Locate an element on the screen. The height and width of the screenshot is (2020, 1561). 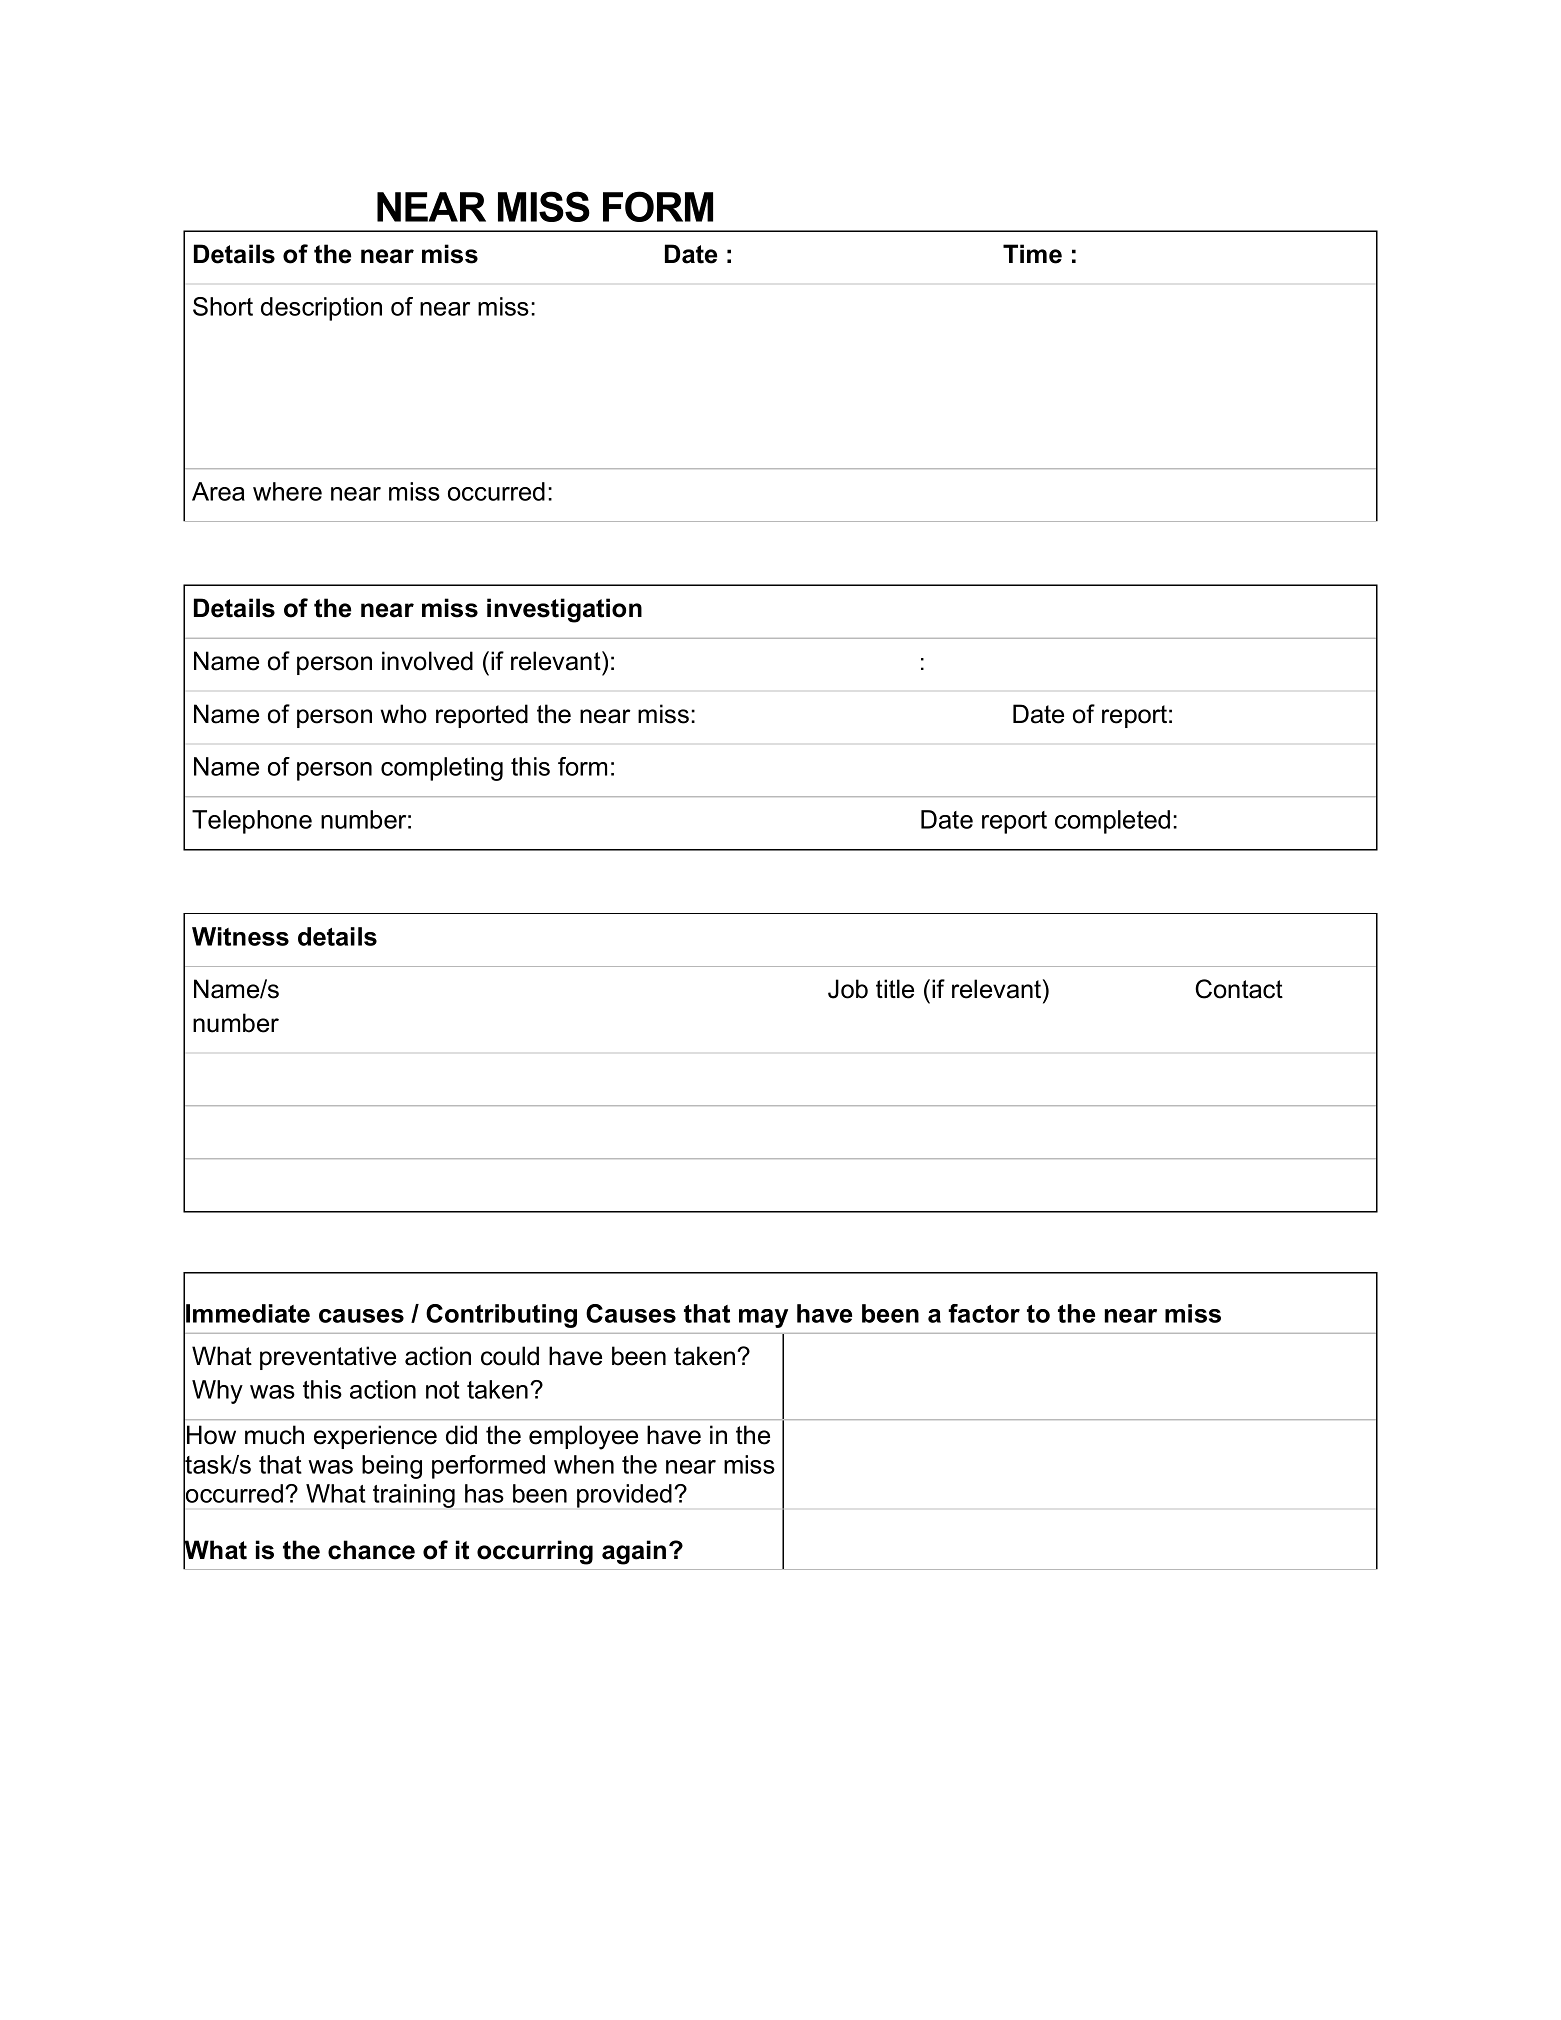
provided is located at coordinates (624, 1496).
